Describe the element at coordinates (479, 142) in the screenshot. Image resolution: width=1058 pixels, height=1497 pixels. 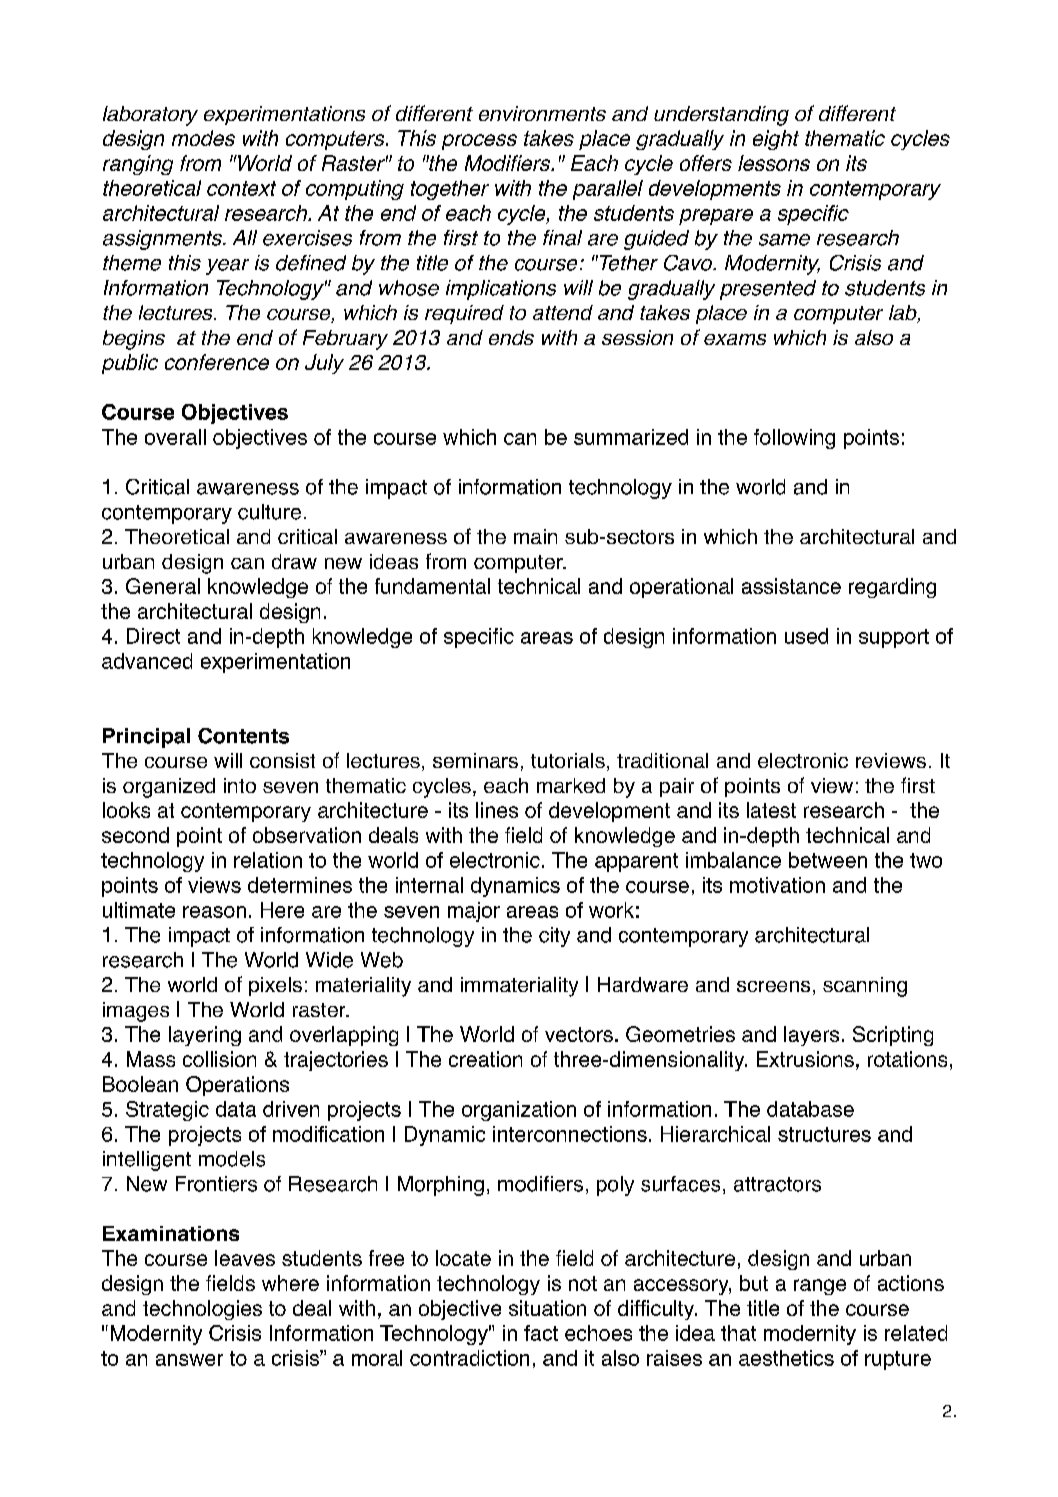
I see `process` at that location.
